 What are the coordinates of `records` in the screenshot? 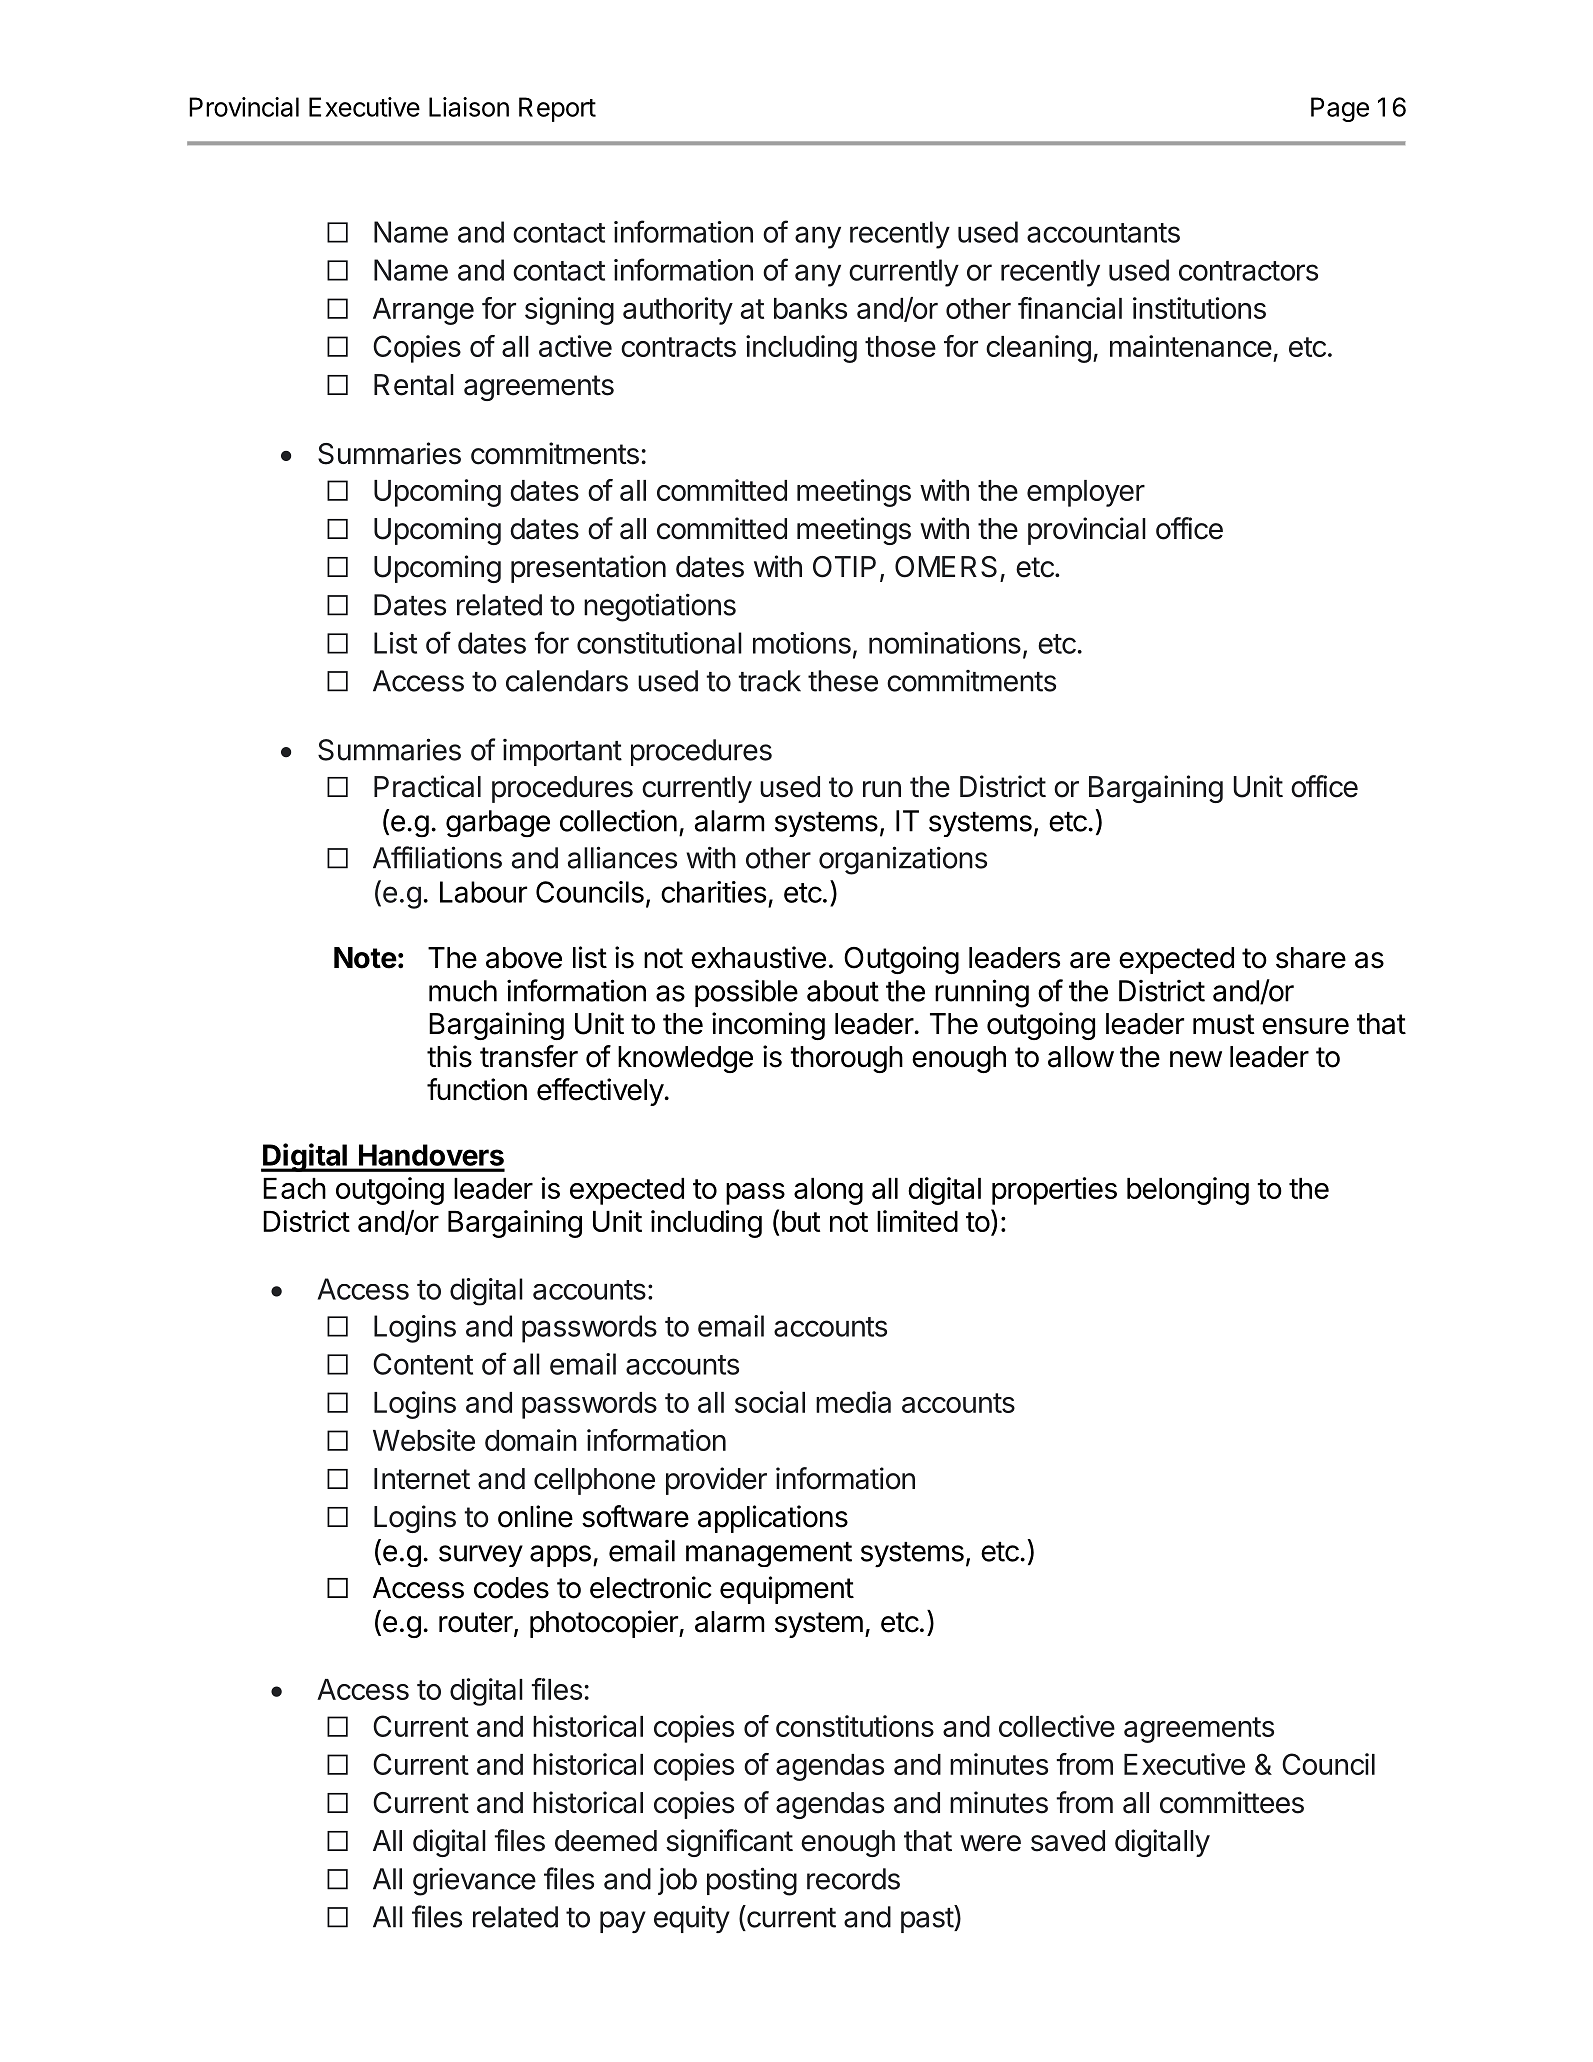 It's located at (853, 1879).
